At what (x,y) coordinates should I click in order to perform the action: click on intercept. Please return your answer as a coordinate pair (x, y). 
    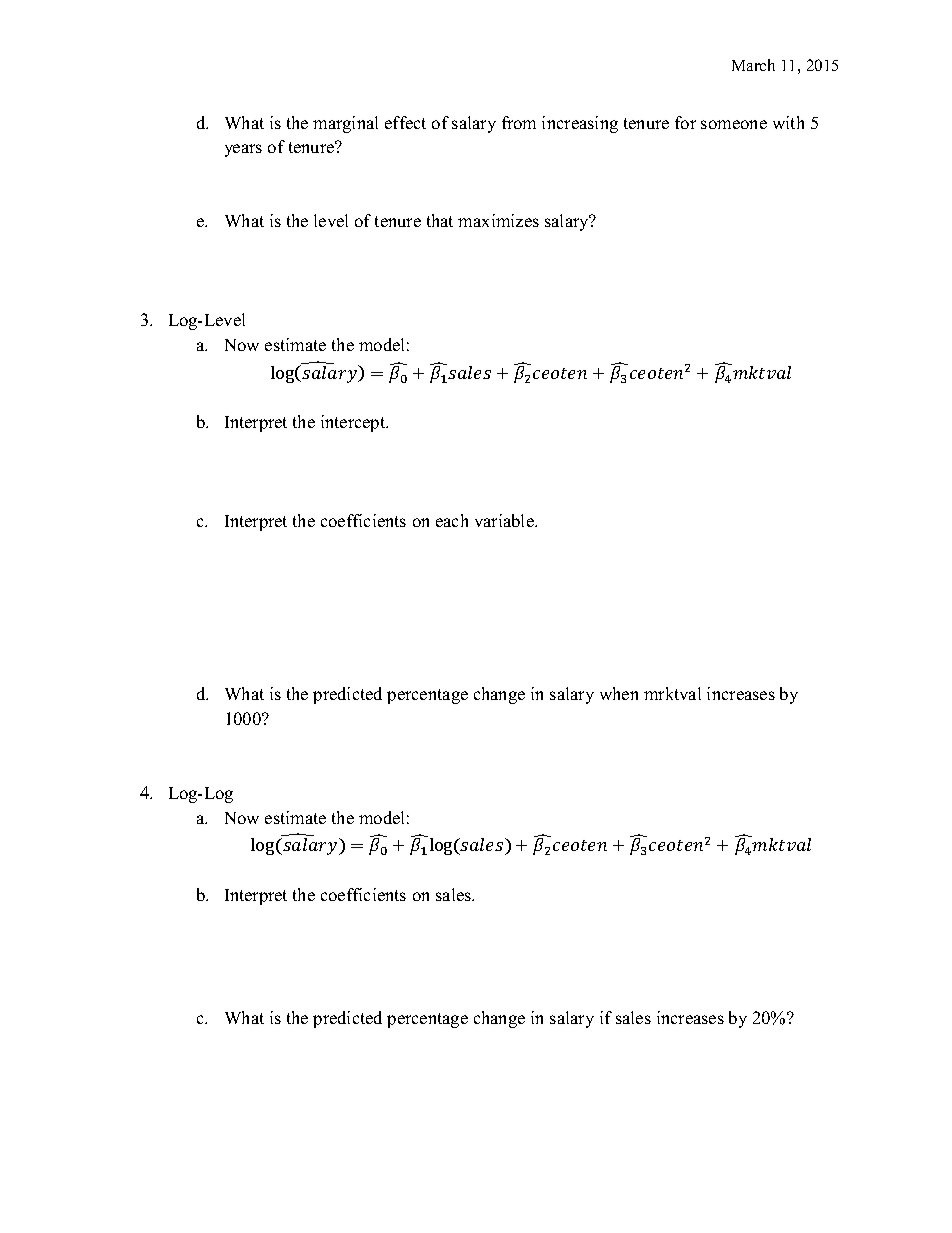
    Looking at the image, I should click on (354, 423).
